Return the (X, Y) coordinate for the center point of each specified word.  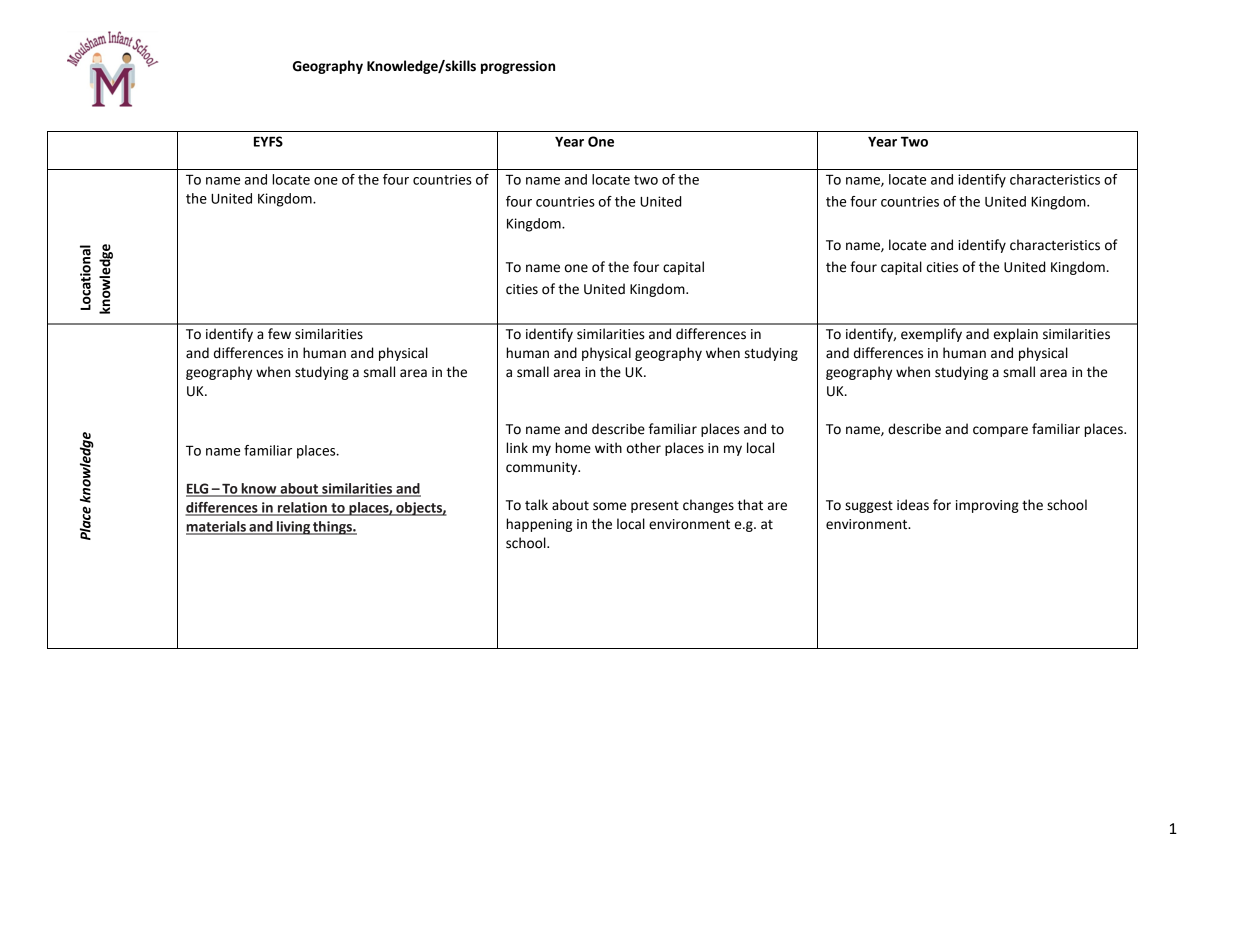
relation (302, 508)
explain (1016, 335)
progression (518, 67)
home (573, 448)
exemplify (931, 335)
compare (1000, 431)
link (517, 447)
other (644, 448)
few (279, 334)
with (608, 448)
